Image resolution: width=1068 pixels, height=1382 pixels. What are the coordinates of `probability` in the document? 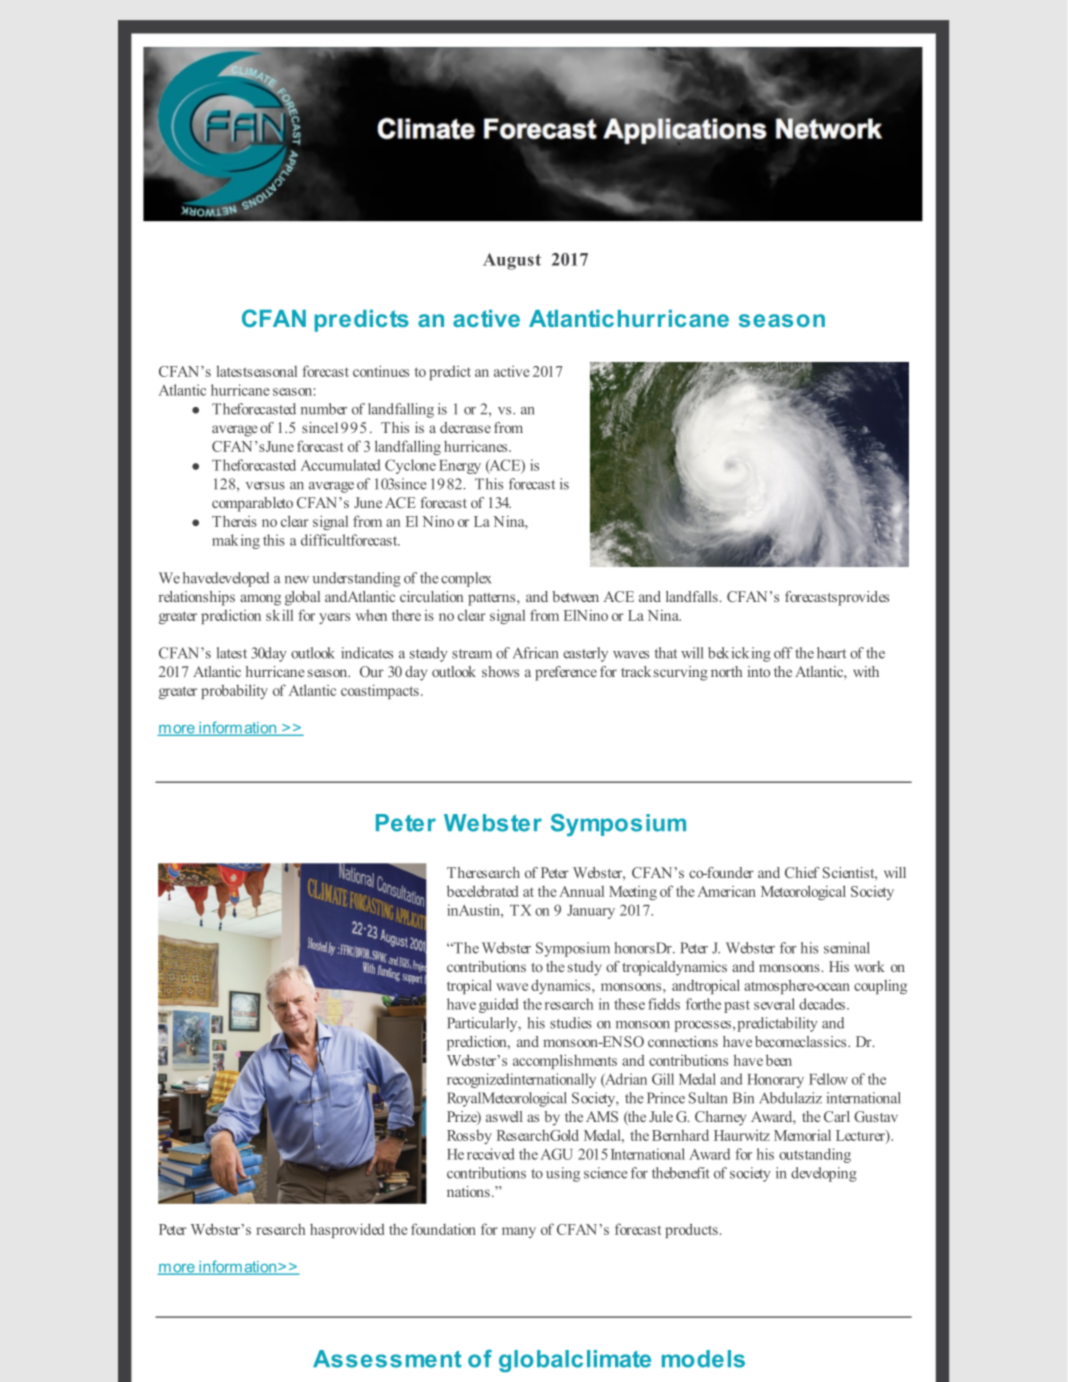 It's located at (234, 691).
